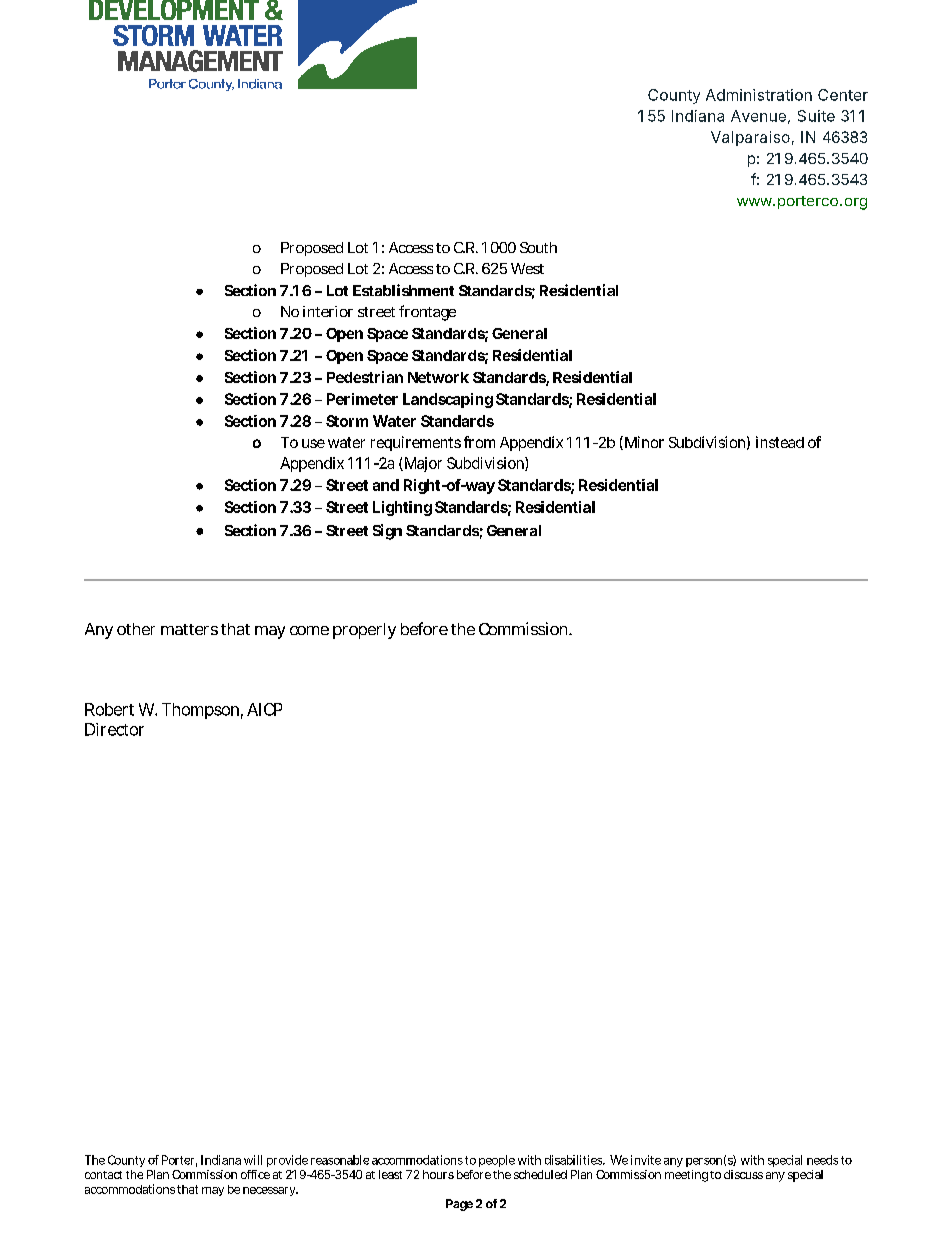 The height and width of the page is (1233, 952). What do you see at coordinates (780, 442) in the page?
I see `instead` at bounding box center [780, 442].
